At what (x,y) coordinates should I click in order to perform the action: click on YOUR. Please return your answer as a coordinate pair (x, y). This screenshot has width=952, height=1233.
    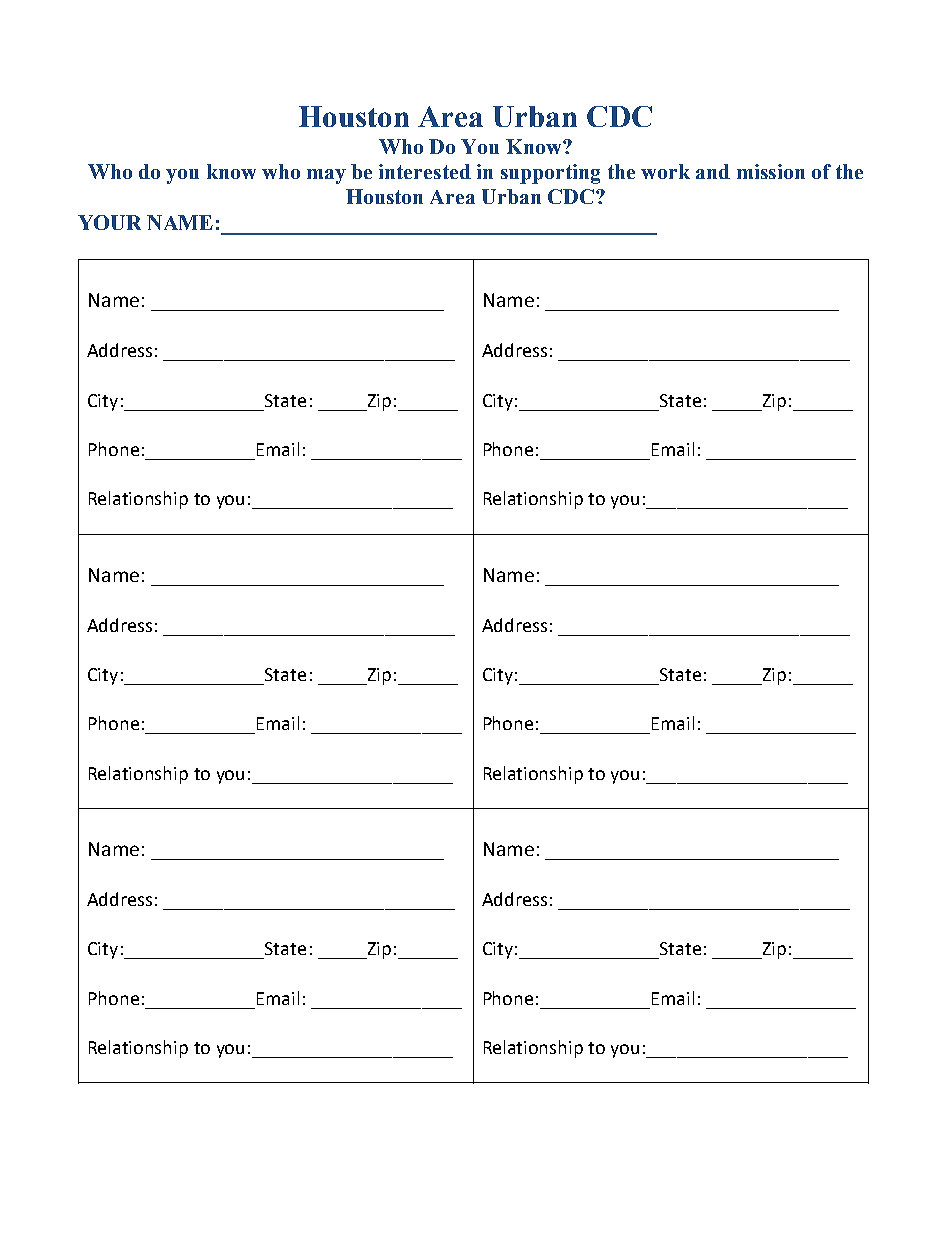
    Looking at the image, I should click on (109, 222).
